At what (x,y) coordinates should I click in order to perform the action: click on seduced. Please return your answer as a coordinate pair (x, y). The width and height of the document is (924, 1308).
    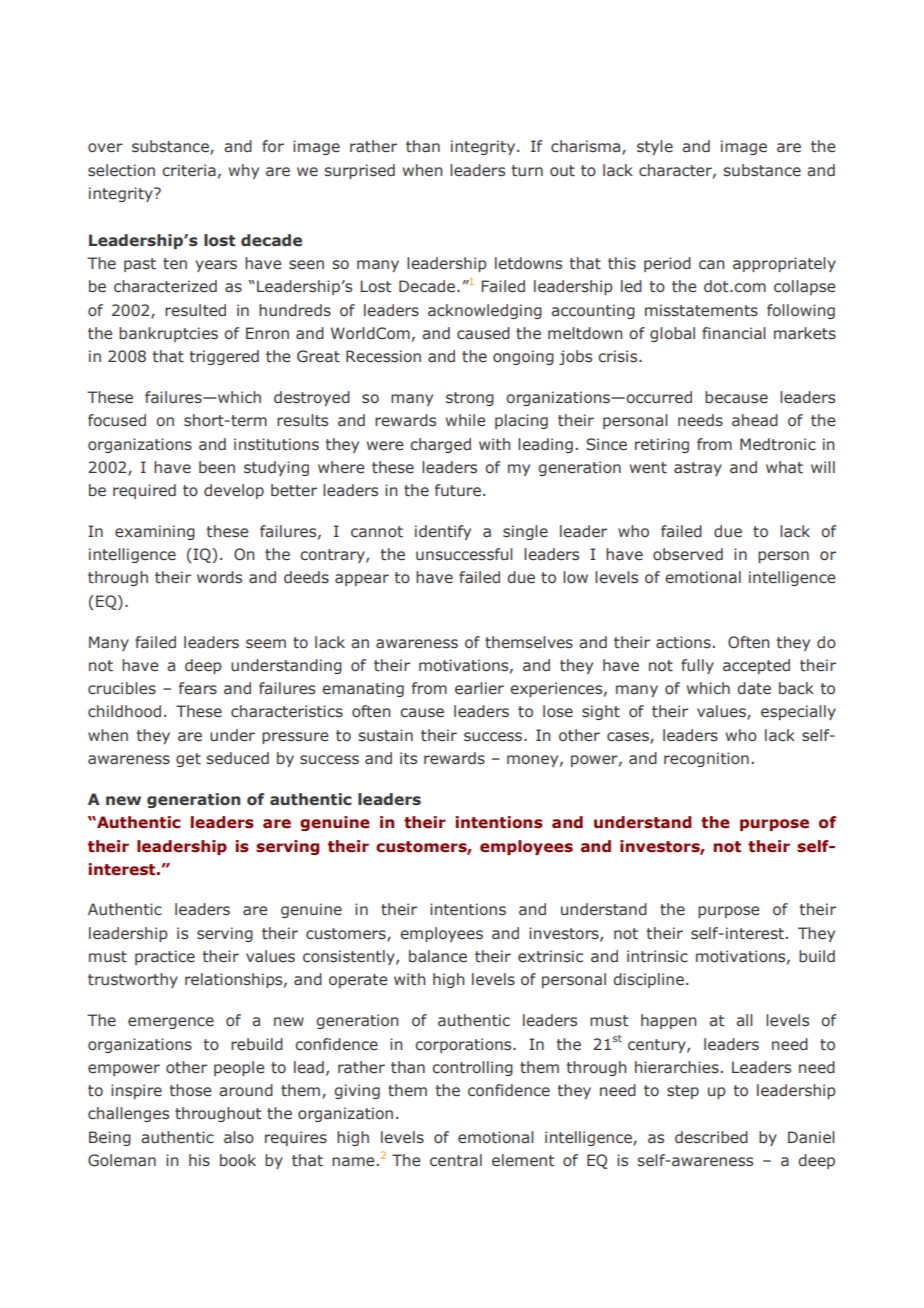
    Looking at the image, I should click on (237, 758).
